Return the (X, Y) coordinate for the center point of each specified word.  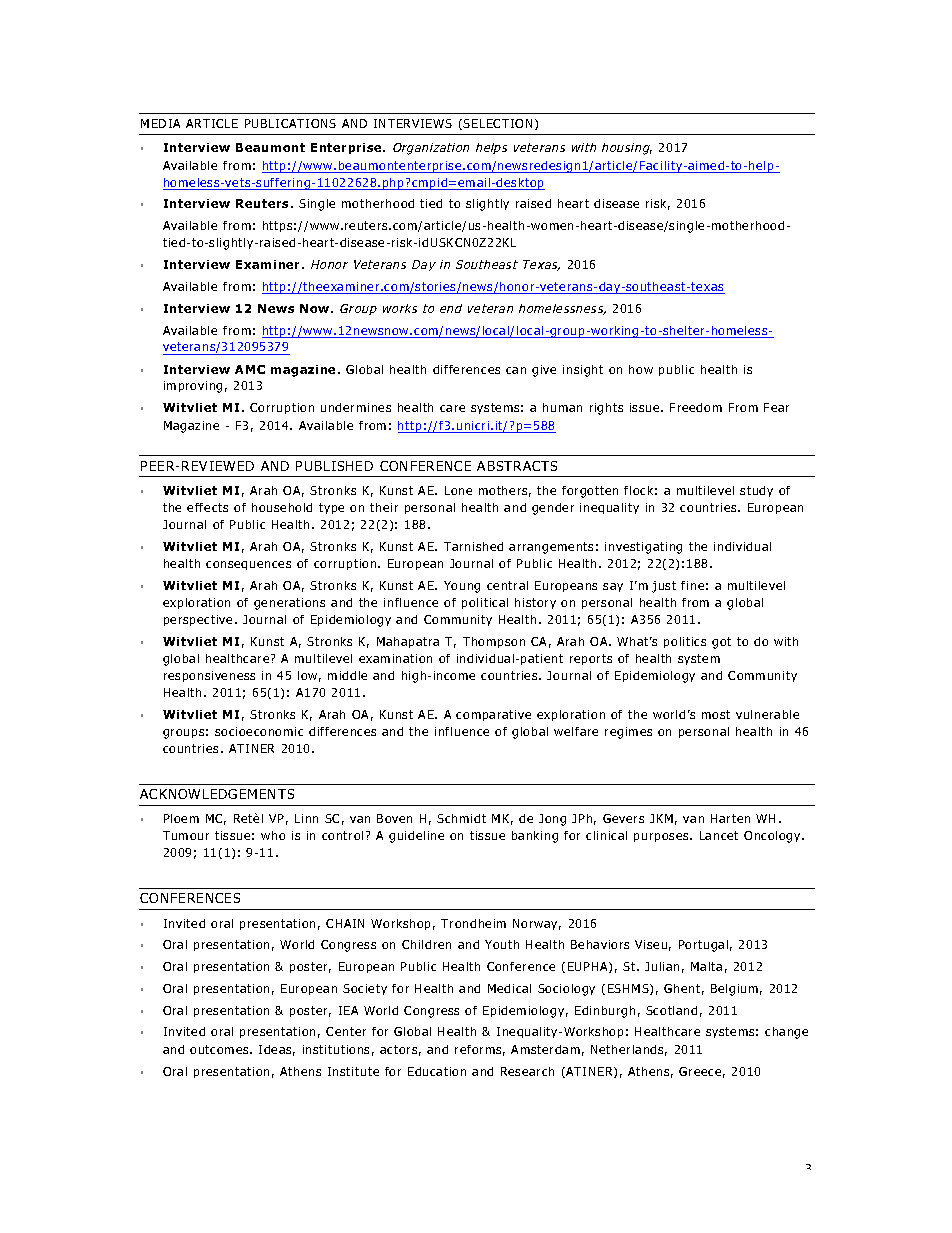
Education (437, 1071)
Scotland (671, 1010)
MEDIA (160, 123)
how (641, 369)
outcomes (220, 1049)
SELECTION (497, 123)
